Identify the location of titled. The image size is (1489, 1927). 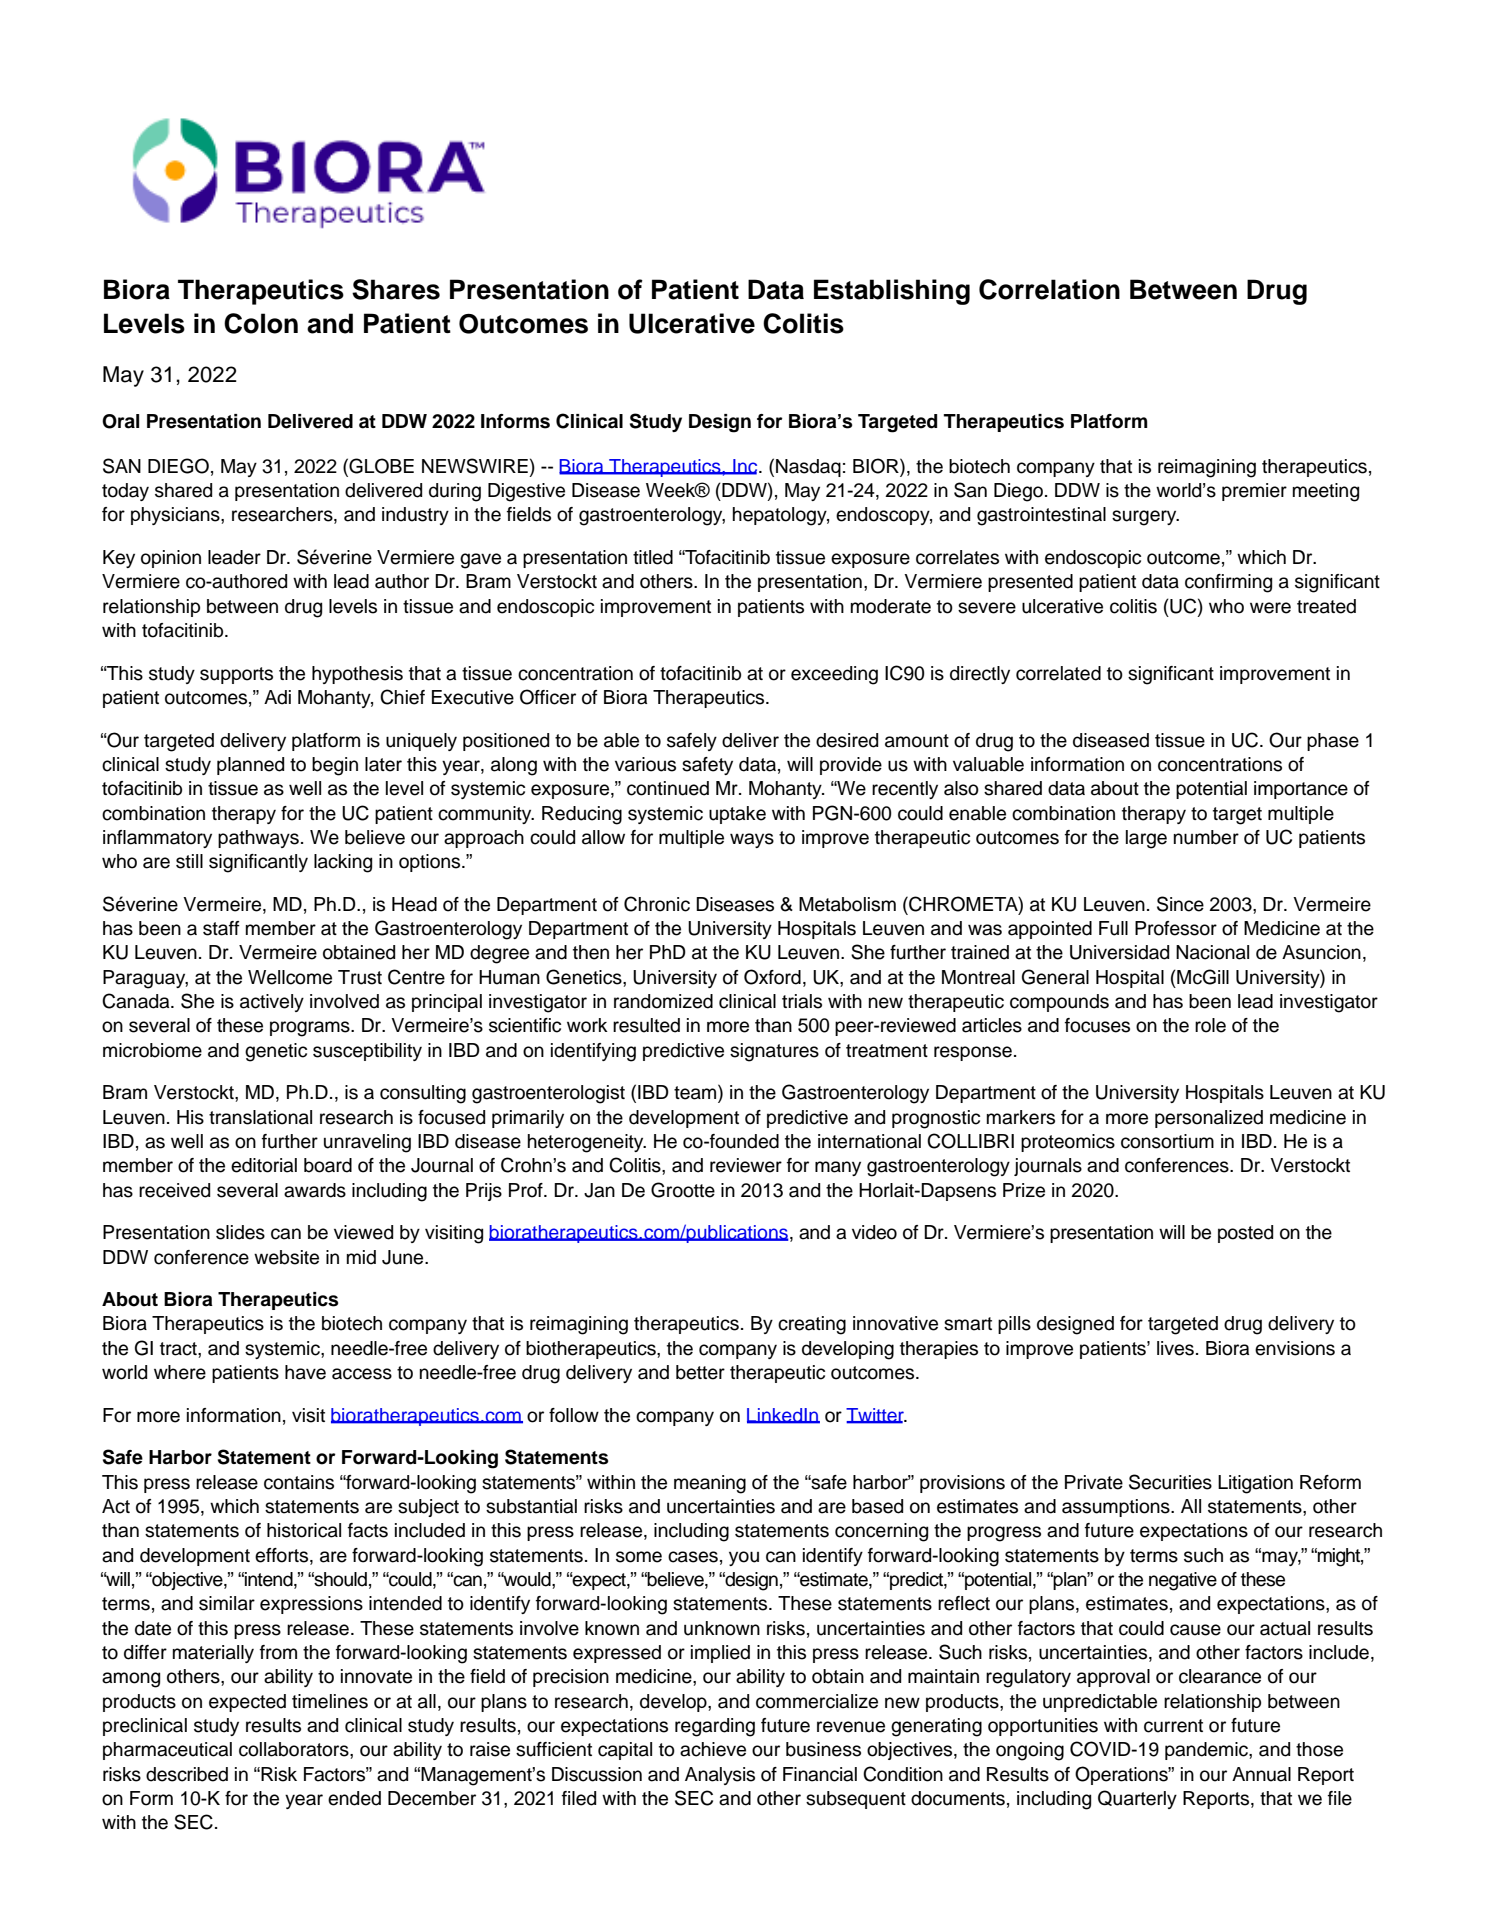
(653, 557).
